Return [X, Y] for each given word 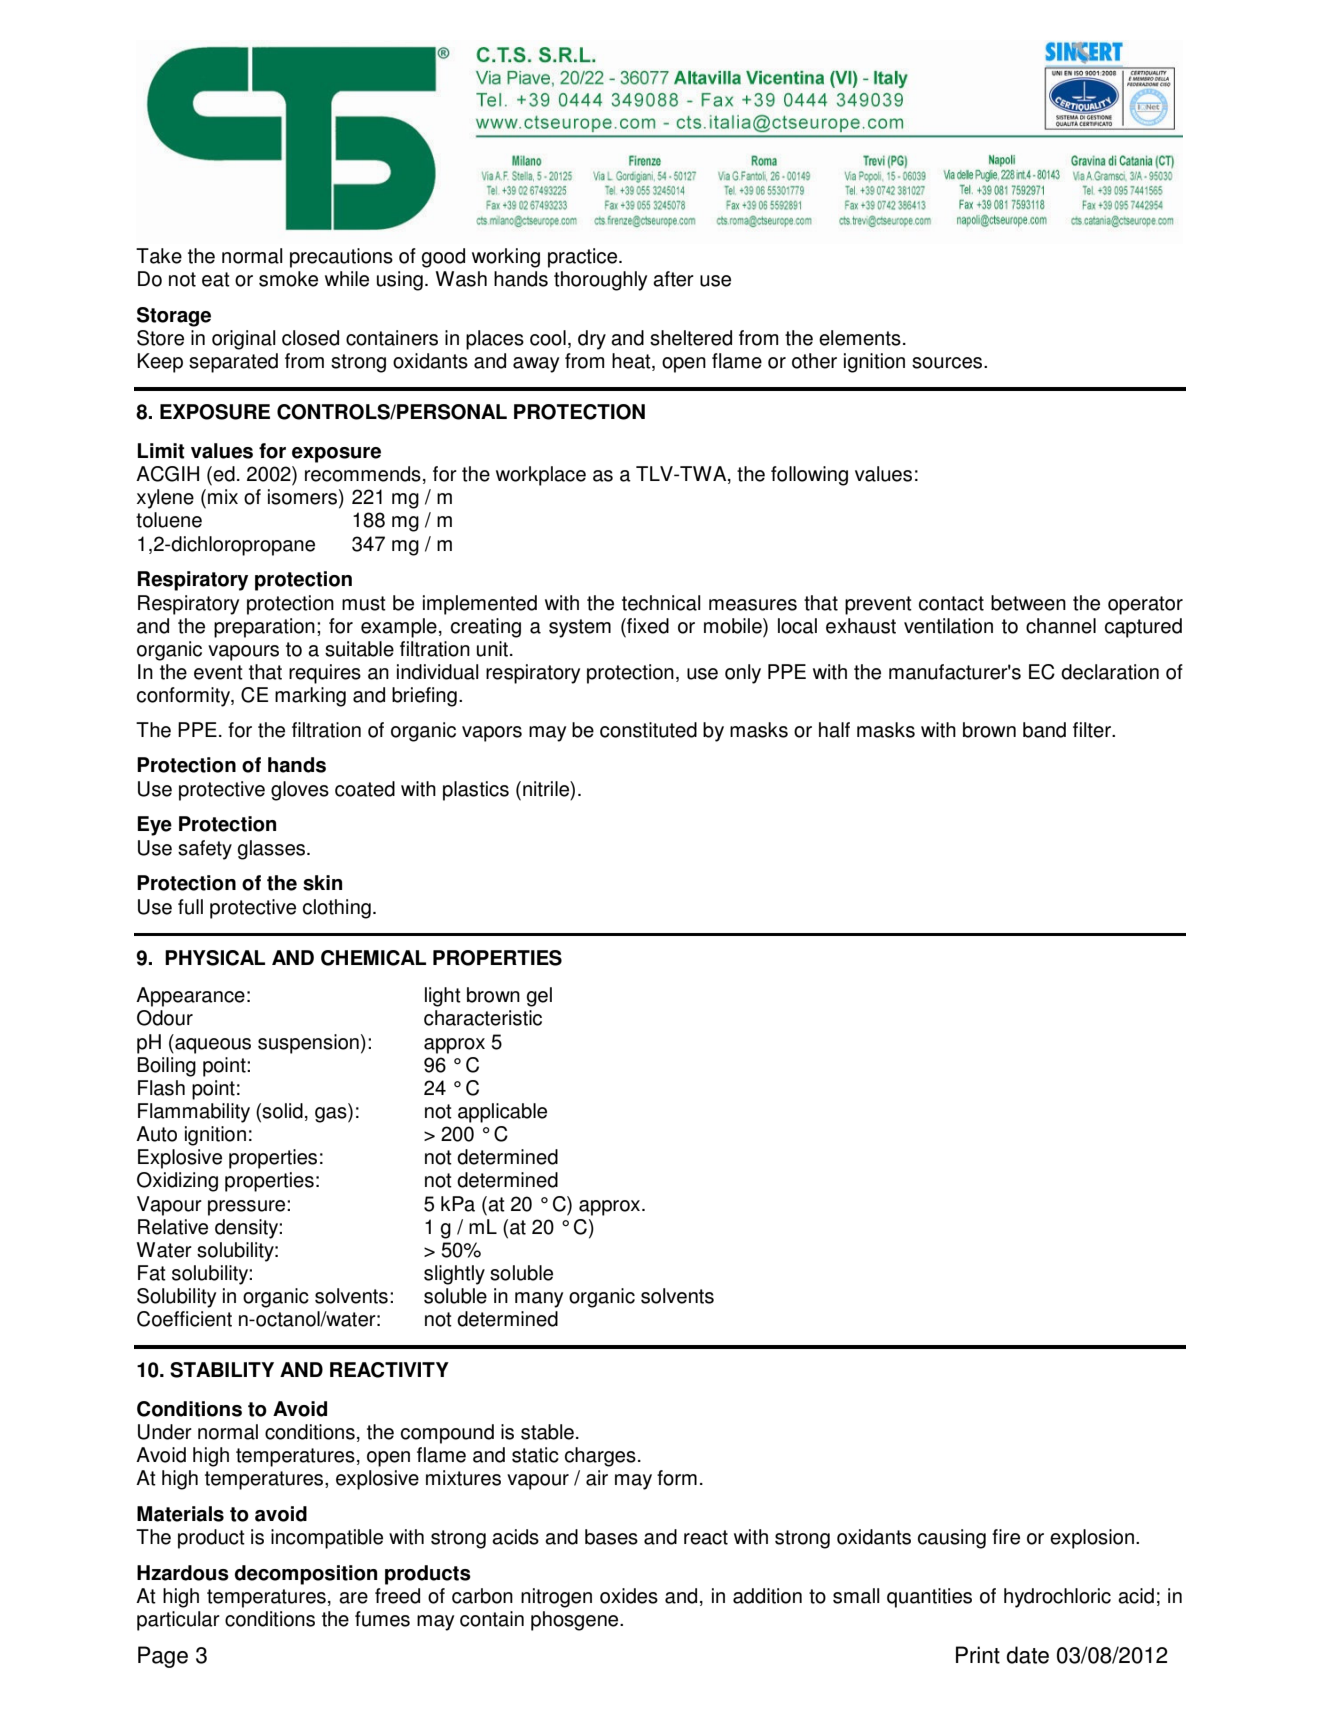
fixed [647, 626]
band [1044, 730]
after [673, 279]
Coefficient [184, 1319]
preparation [264, 628]
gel [539, 997]
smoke [288, 279]
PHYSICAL [215, 958]
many [539, 1300]
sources [948, 363]
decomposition [306, 1575]
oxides [629, 1596]
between [1028, 603]
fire [1006, 1537]
